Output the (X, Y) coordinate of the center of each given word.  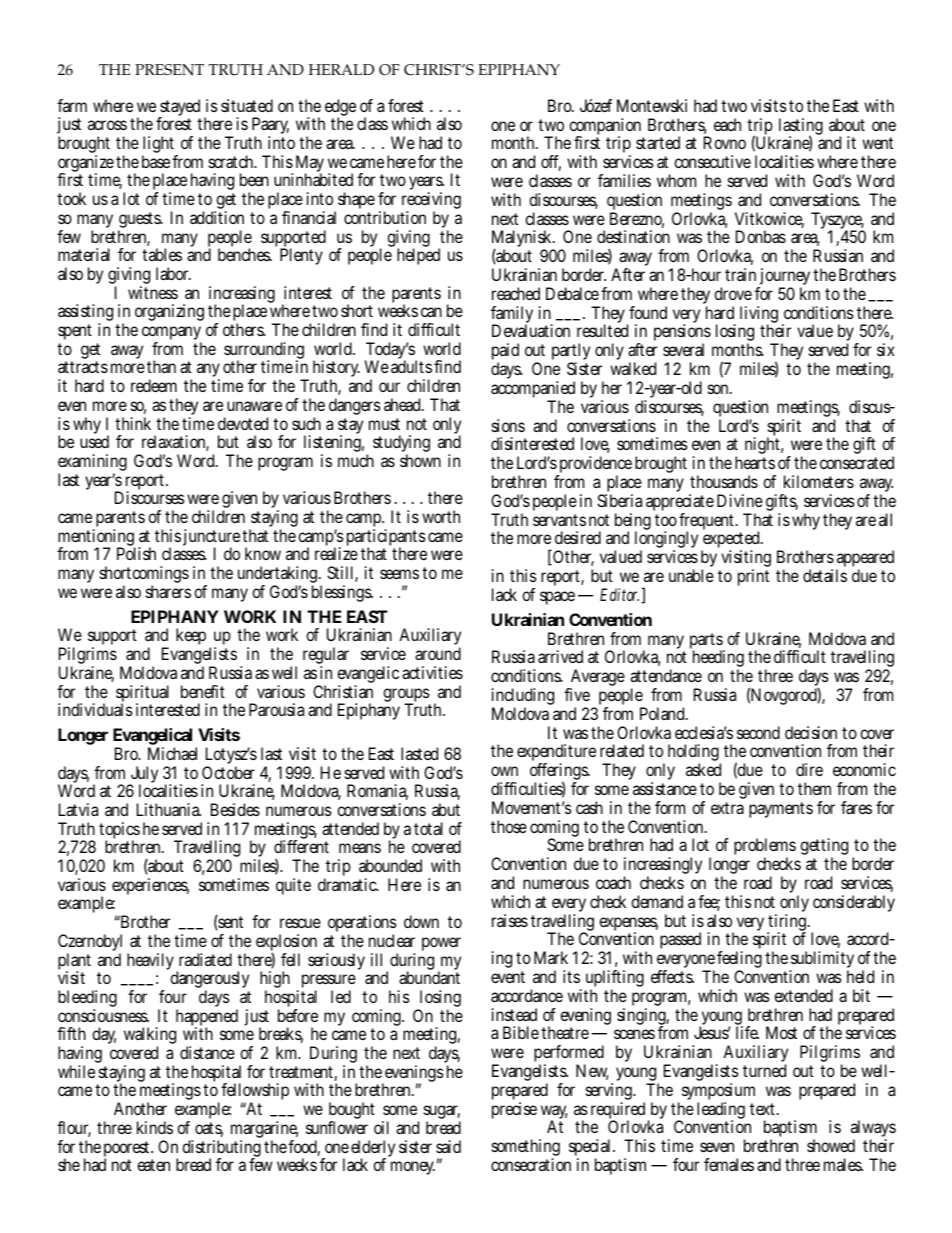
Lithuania (169, 809)
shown (420, 460)
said (448, 1146)
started (658, 142)
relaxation (175, 443)
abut (446, 809)
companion (606, 128)
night (764, 447)
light (160, 146)
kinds (155, 1127)
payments (781, 810)
